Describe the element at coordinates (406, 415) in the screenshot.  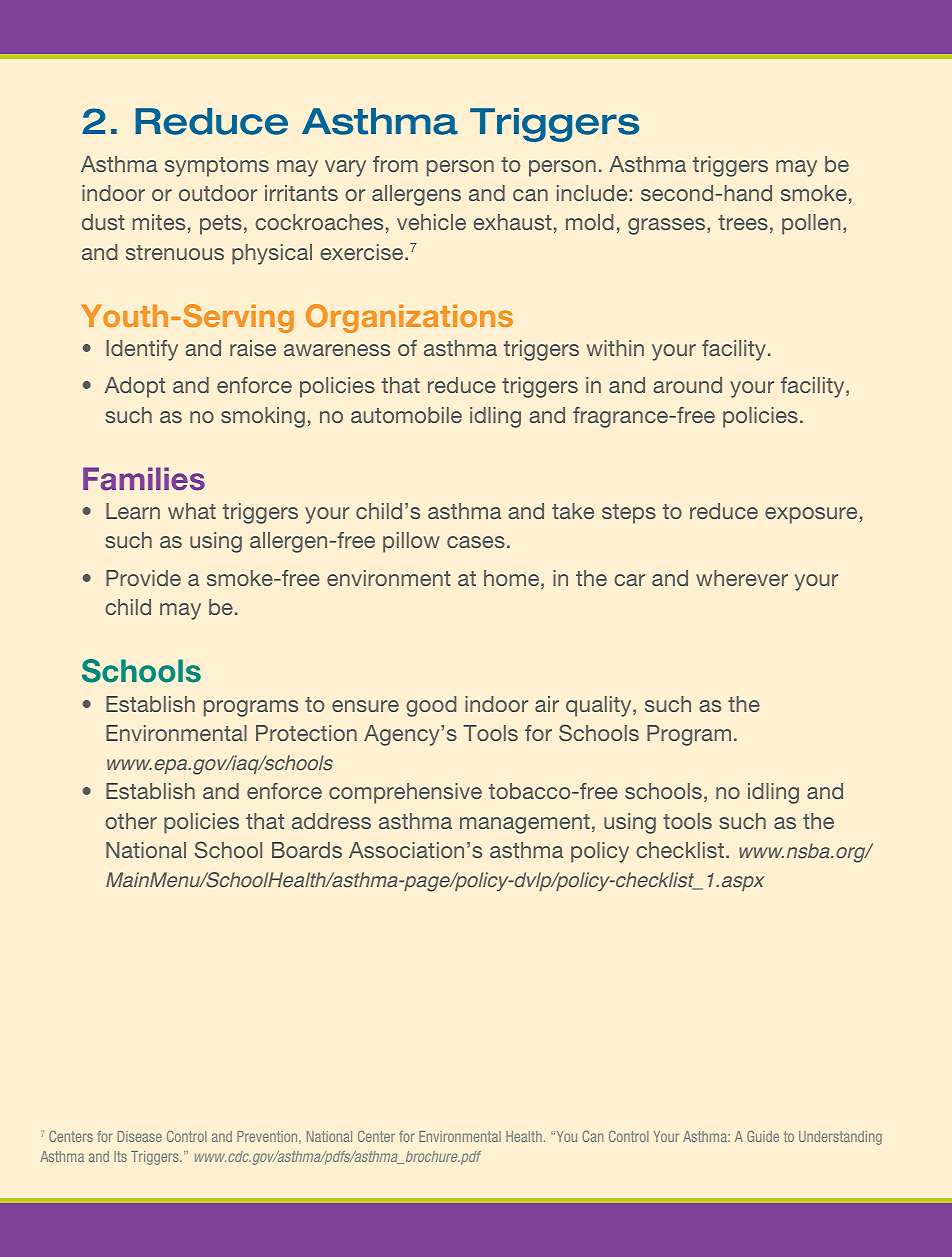
I see `automobile` at that location.
